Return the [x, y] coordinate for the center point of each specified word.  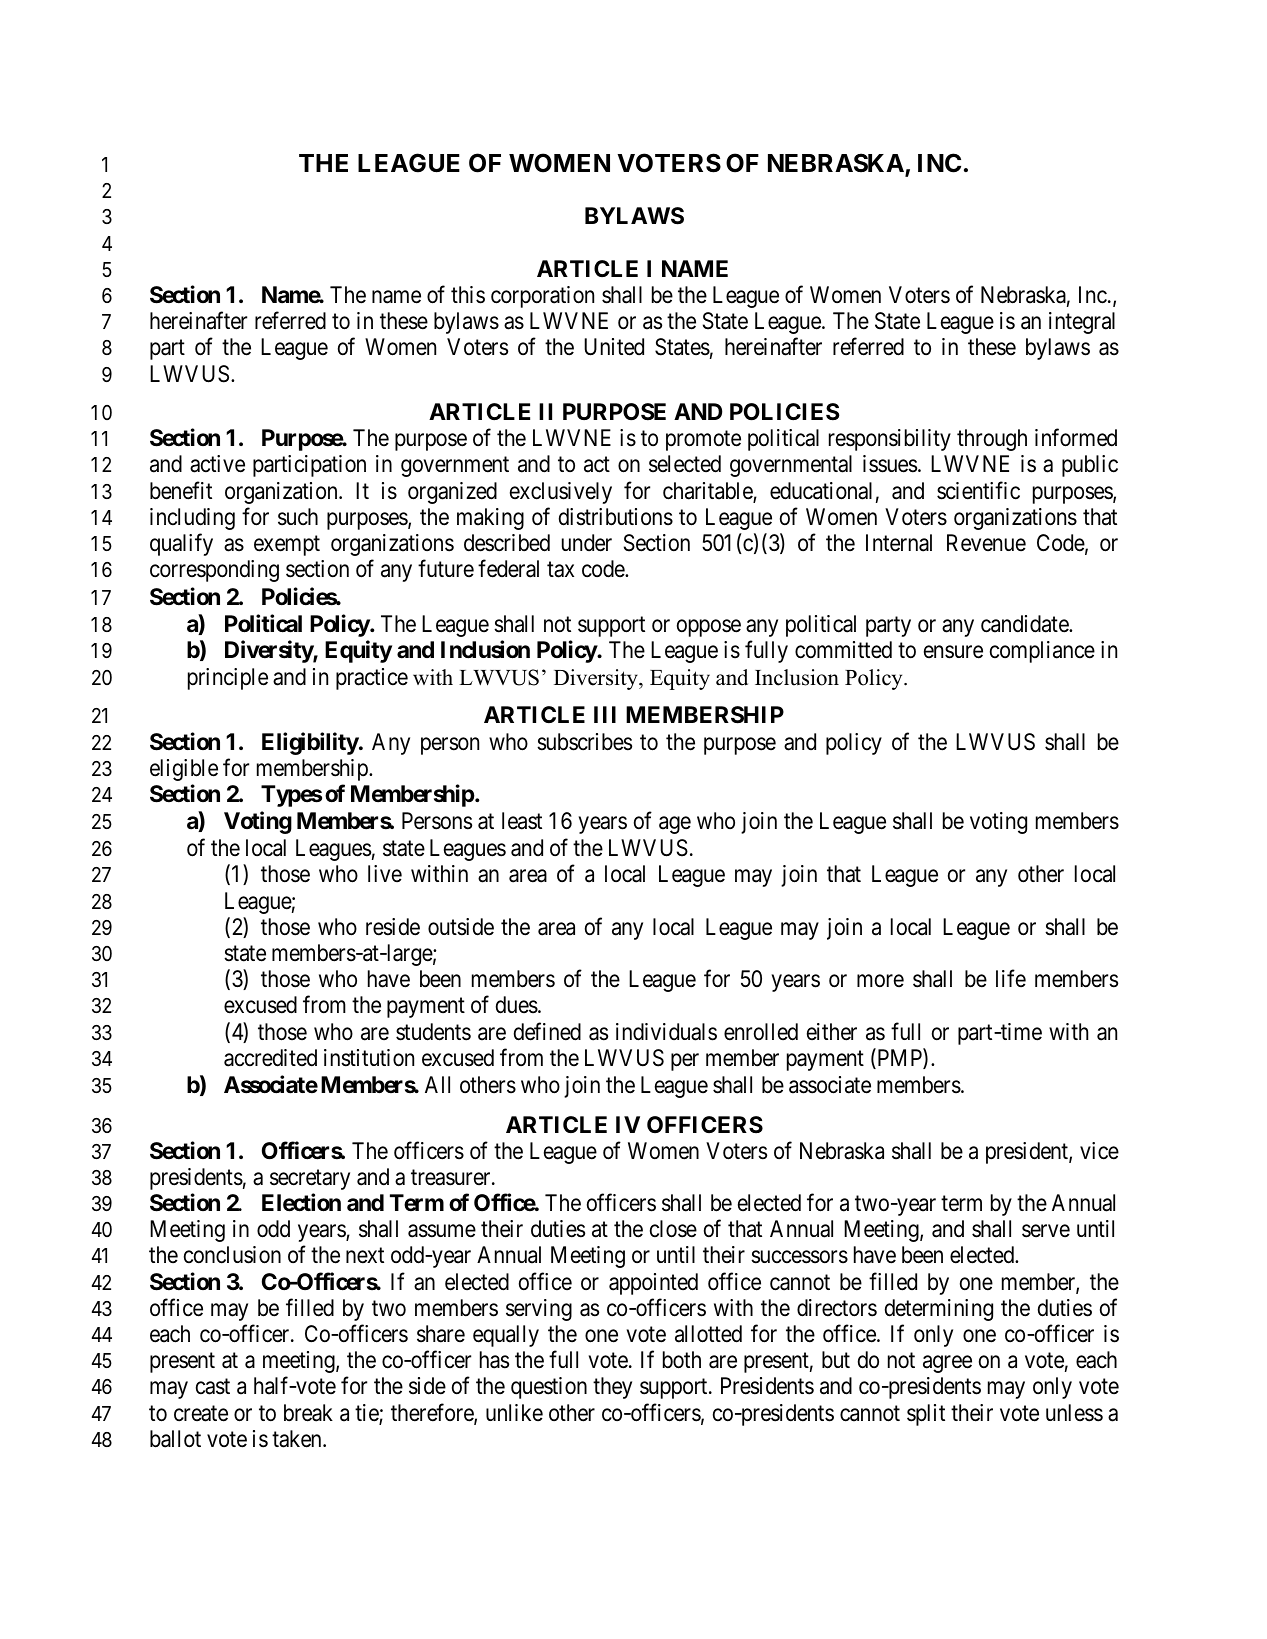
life [1011, 978]
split [926, 1415]
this [468, 295]
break [308, 1413]
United [614, 347]
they [612, 1388]
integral [1082, 323]
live [385, 873]
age [675, 825]
